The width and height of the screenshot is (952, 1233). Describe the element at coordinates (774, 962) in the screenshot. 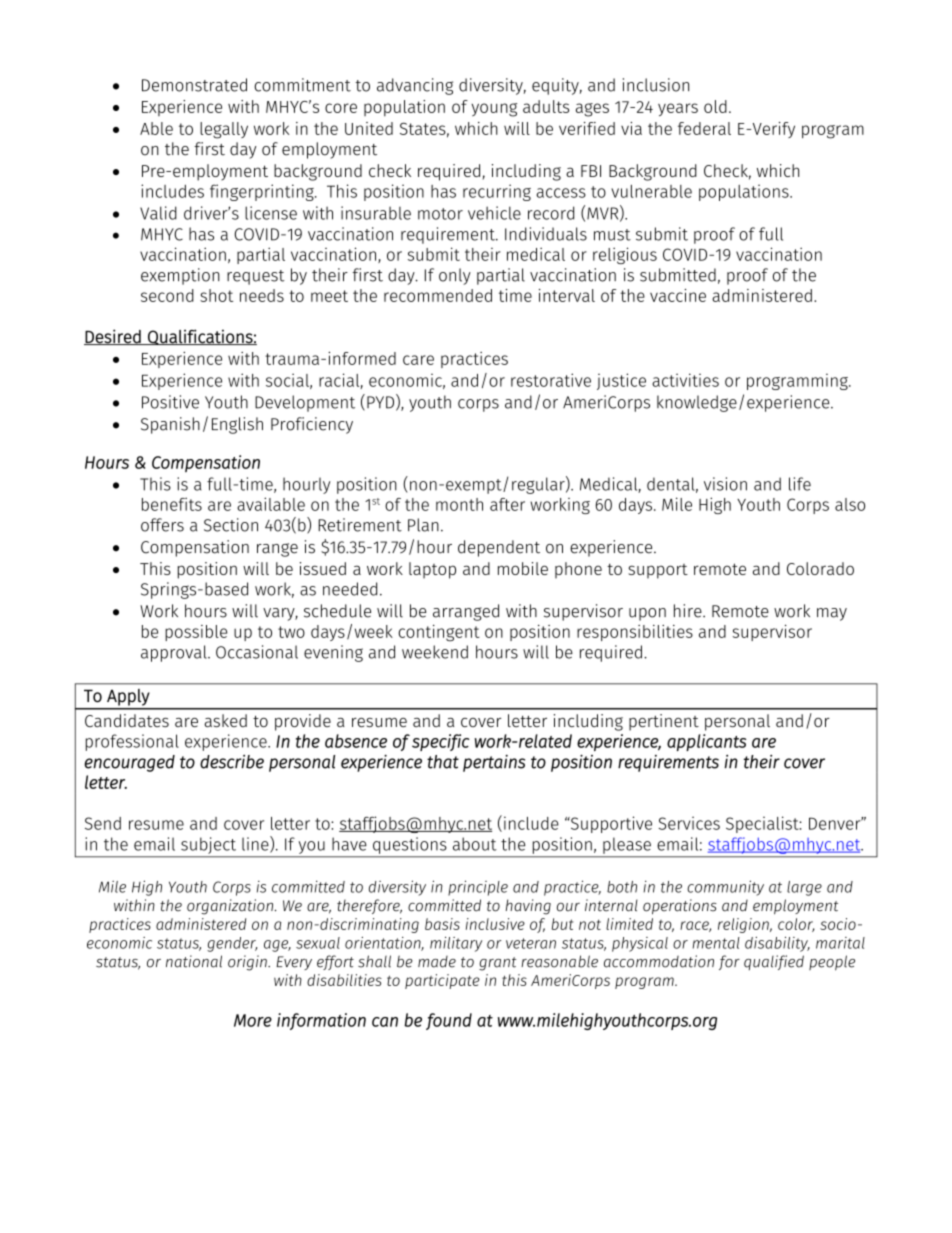

I see `qualified` at that location.
